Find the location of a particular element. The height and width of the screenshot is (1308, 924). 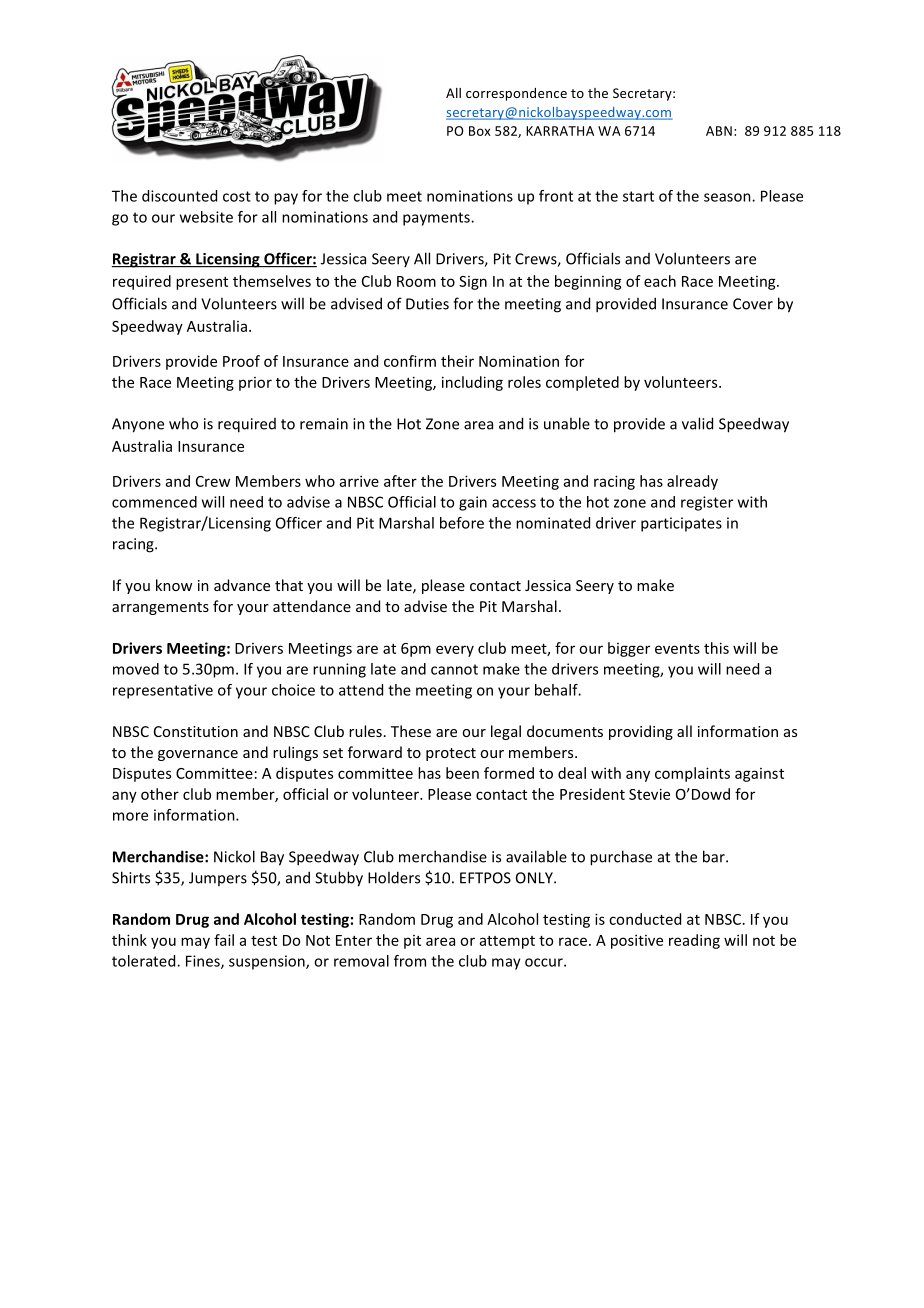

after is located at coordinates (400, 481).
